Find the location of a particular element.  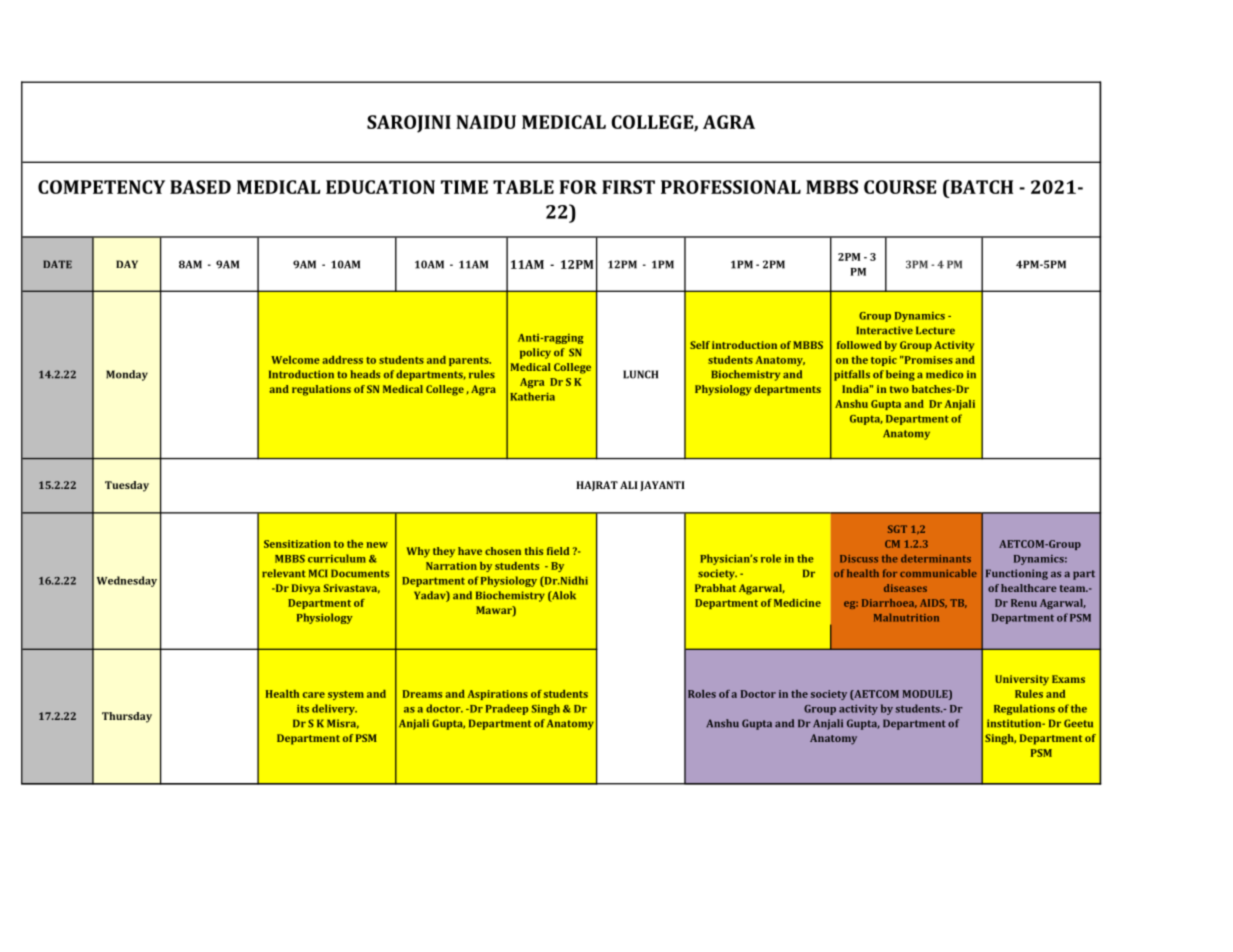

policy is located at coordinates (535, 353).
